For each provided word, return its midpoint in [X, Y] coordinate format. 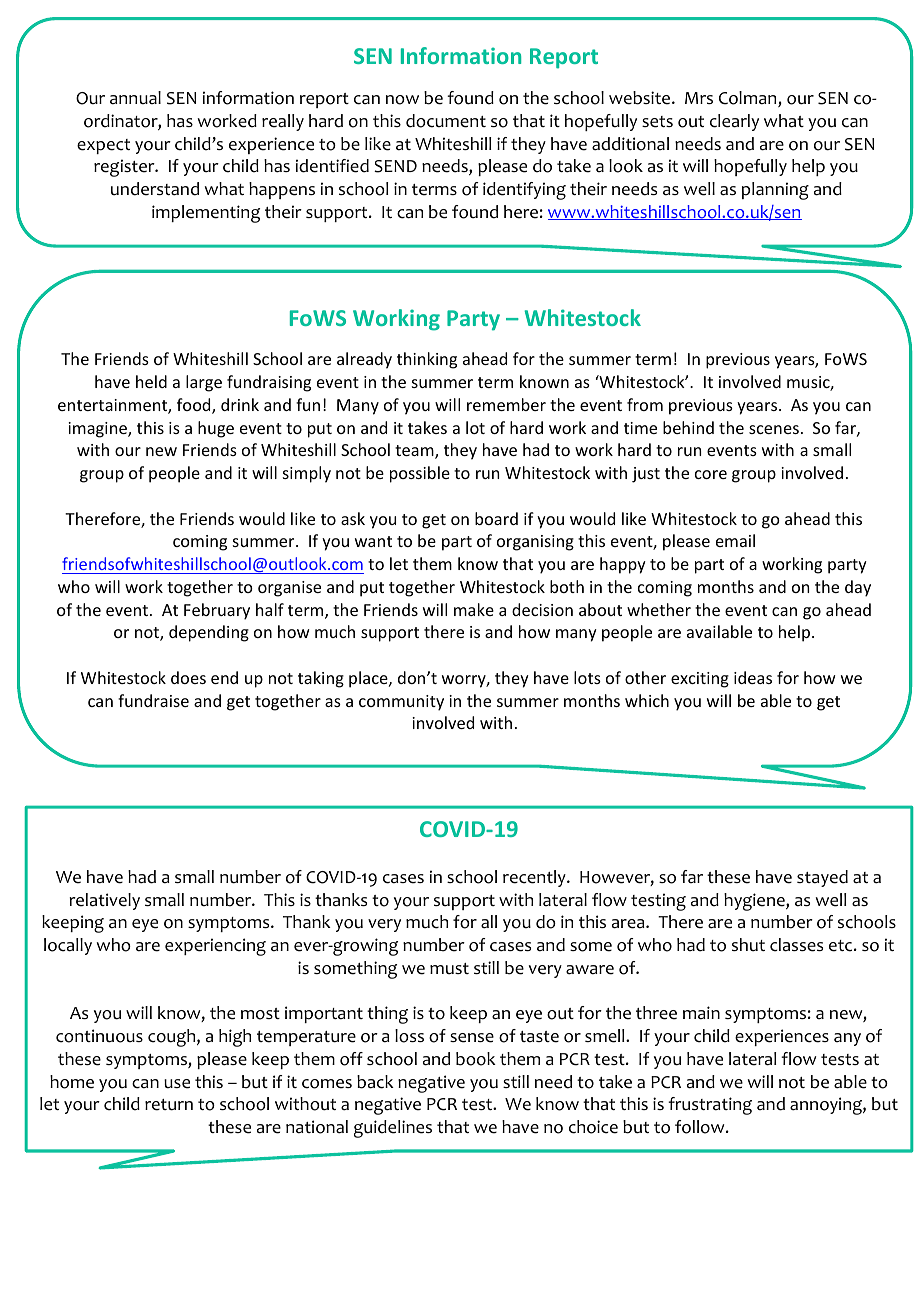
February [217, 611]
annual [135, 98]
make [474, 609]
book [476, 1059]
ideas [753, 677]
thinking [427, 360]
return [169, 1105]
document [446, 121]
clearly [734, 122]
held [151, 381]
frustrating [710, 1106]
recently [535, 878]
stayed [822, 878]
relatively [105, 901]
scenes [774, 429]
